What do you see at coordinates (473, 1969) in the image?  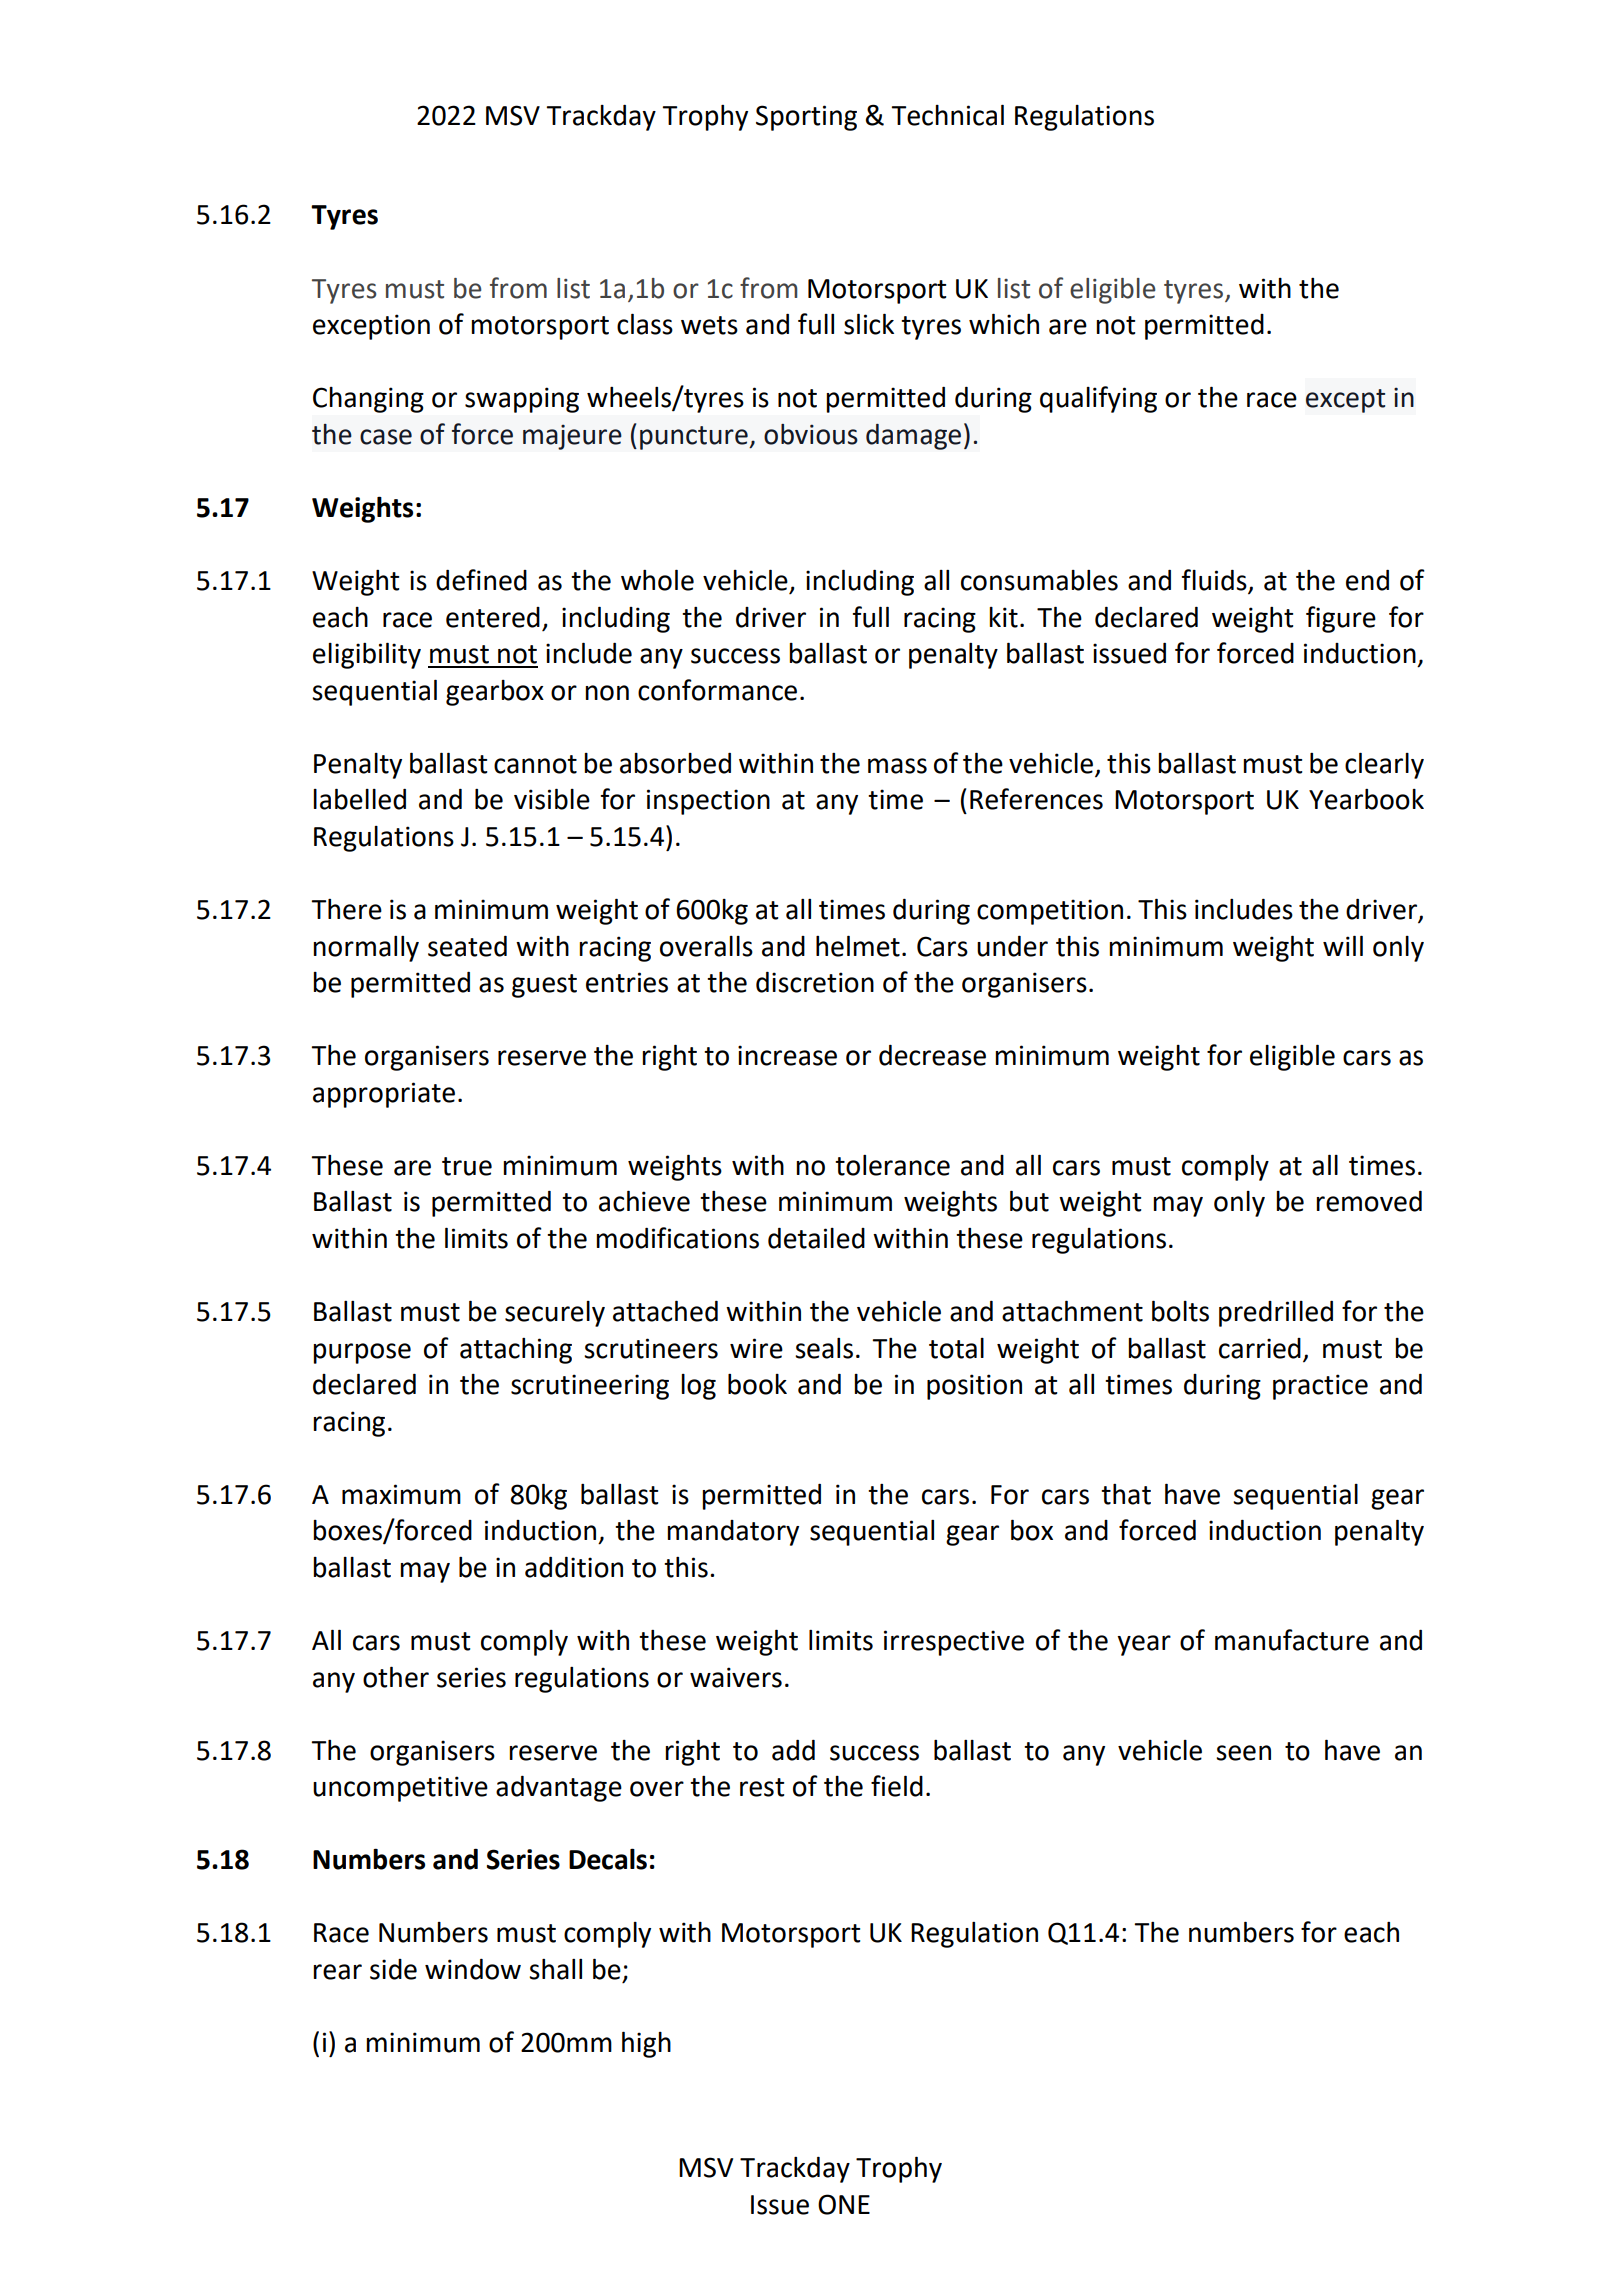 I see `window` at bounding box center [473, 1969].
